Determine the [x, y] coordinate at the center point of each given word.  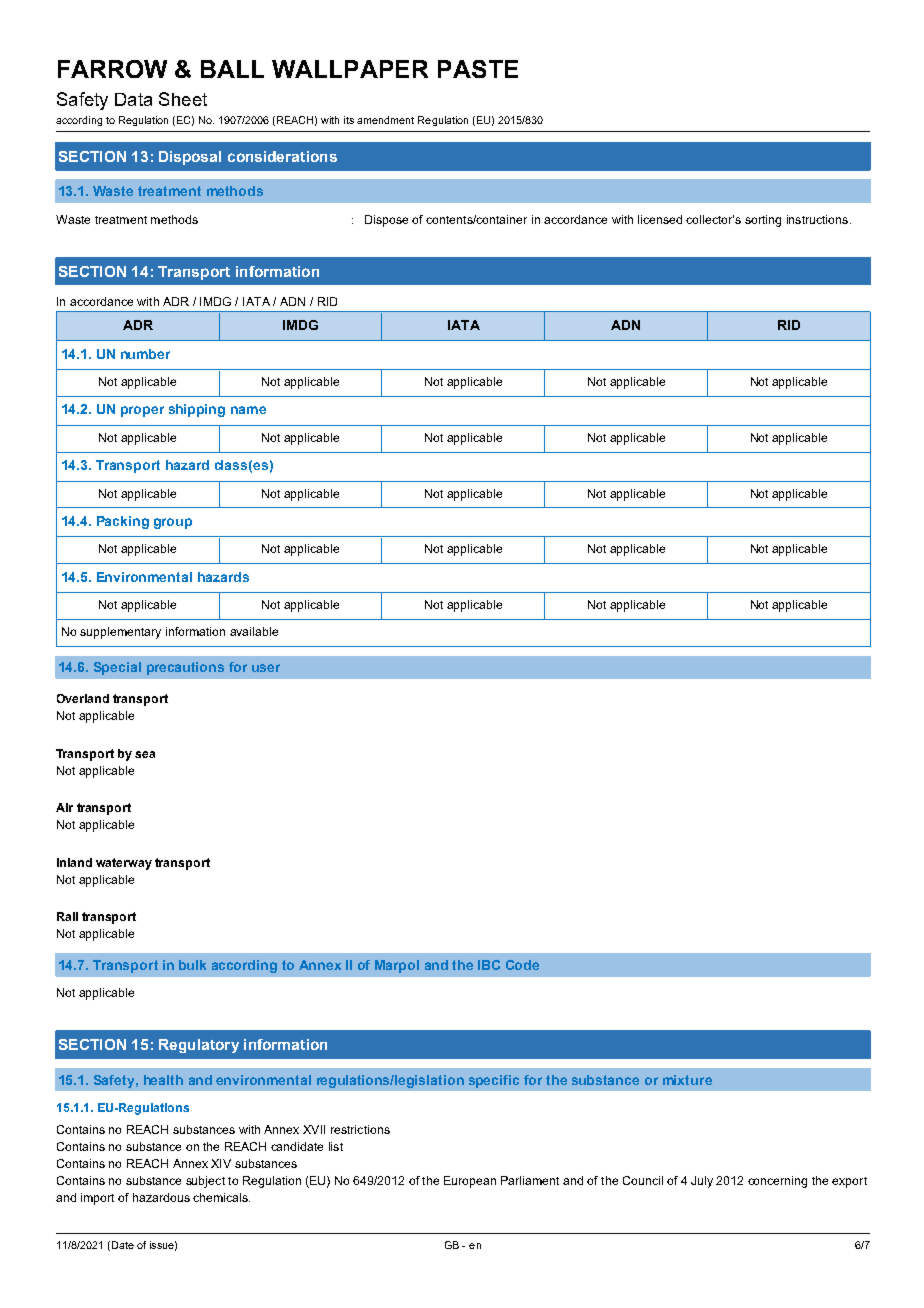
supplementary [120, 633]
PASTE [478, 69]
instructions [817, 219]
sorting [763, 221]
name [248, 410]
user [266, 668]
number [145, 354]
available [254, 631]
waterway [124, 864]
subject [205, 1182]
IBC [489, 965]
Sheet [183, 99]
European [470, 1182]
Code [522, 965]
